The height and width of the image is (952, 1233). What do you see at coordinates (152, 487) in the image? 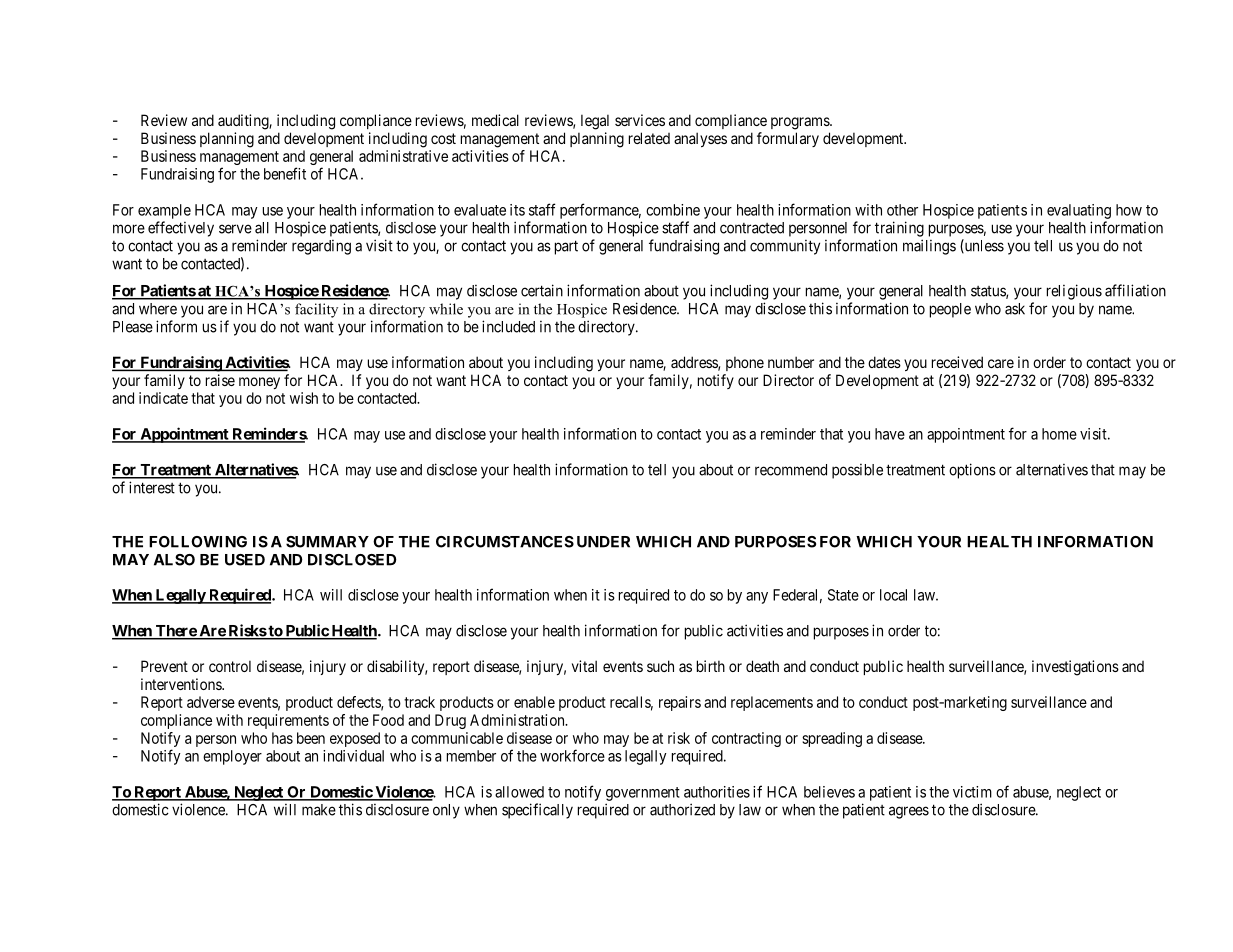
I see `interest` at bounding box center [152, 487].
